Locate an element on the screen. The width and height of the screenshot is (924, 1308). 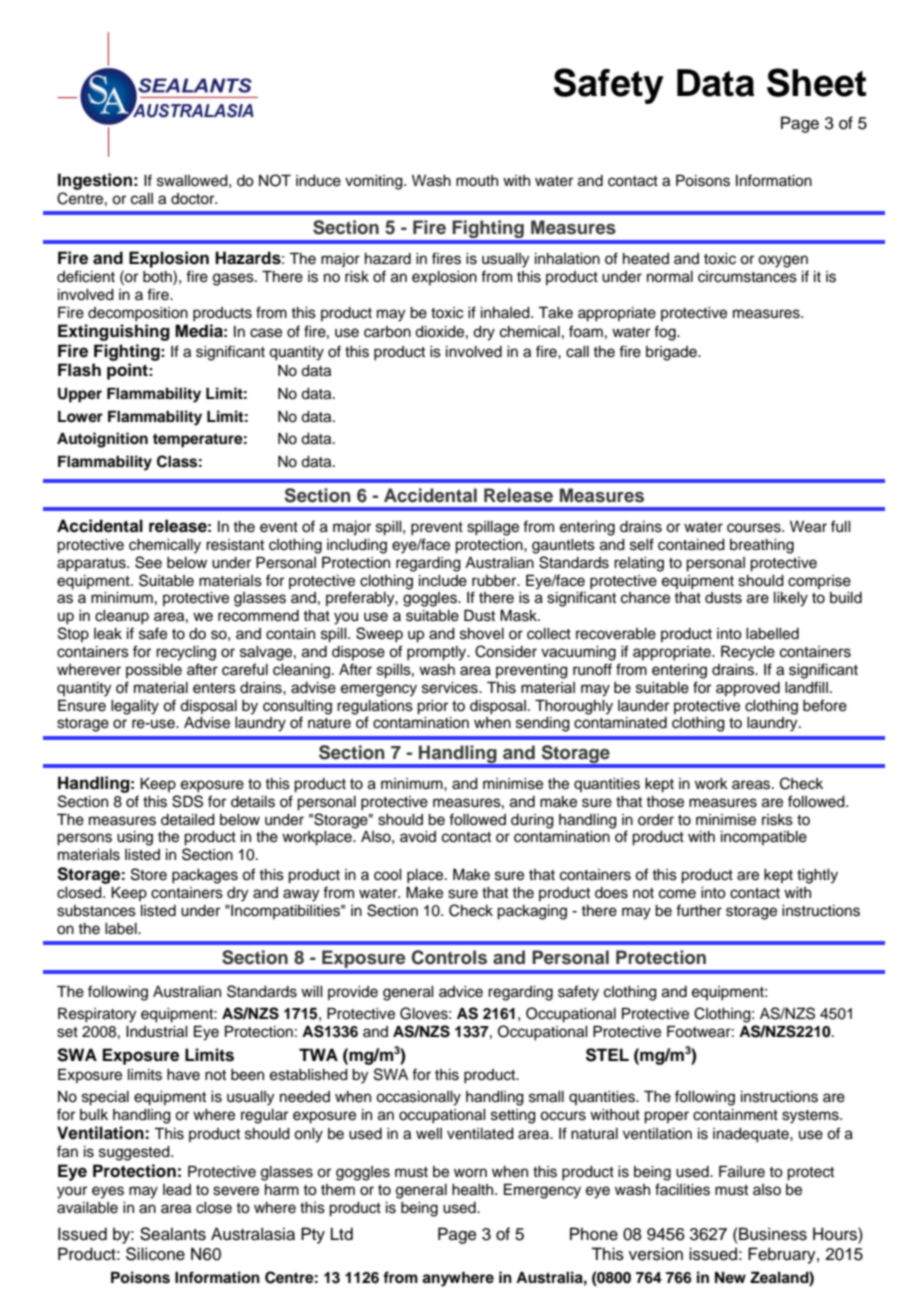
carbon is located at coordinates (387, 332).
